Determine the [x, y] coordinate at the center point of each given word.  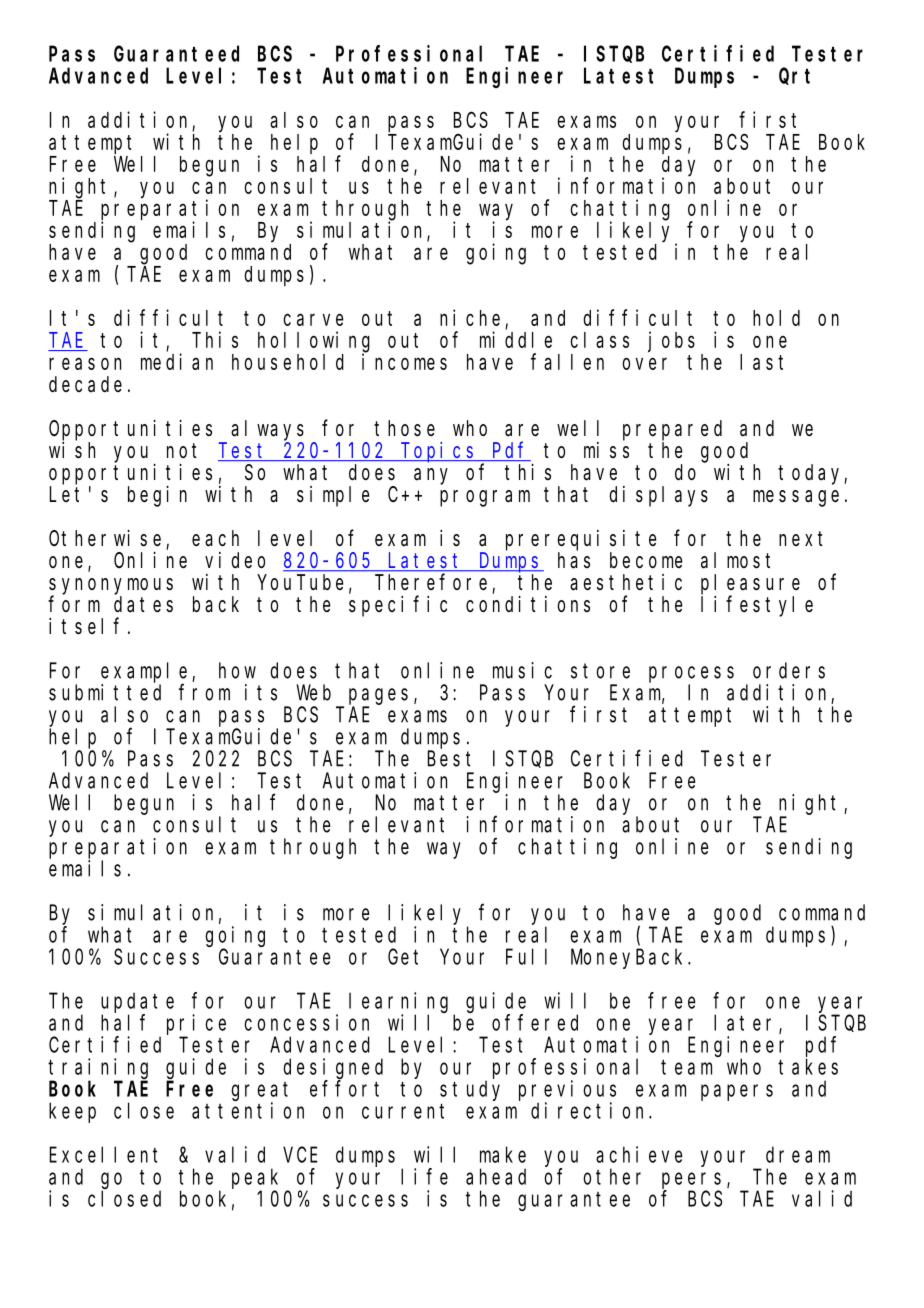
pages [378, 696]
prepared [672, 430]
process [691, 674]
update [137, 1002]
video [235, 560]
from [204, 692]
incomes [404, 361]
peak [255, 1178]
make [503, 1154]
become [646, 560]
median [177, 361]
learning [398, 1002]
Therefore [431, 582]
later [747, 1023]
